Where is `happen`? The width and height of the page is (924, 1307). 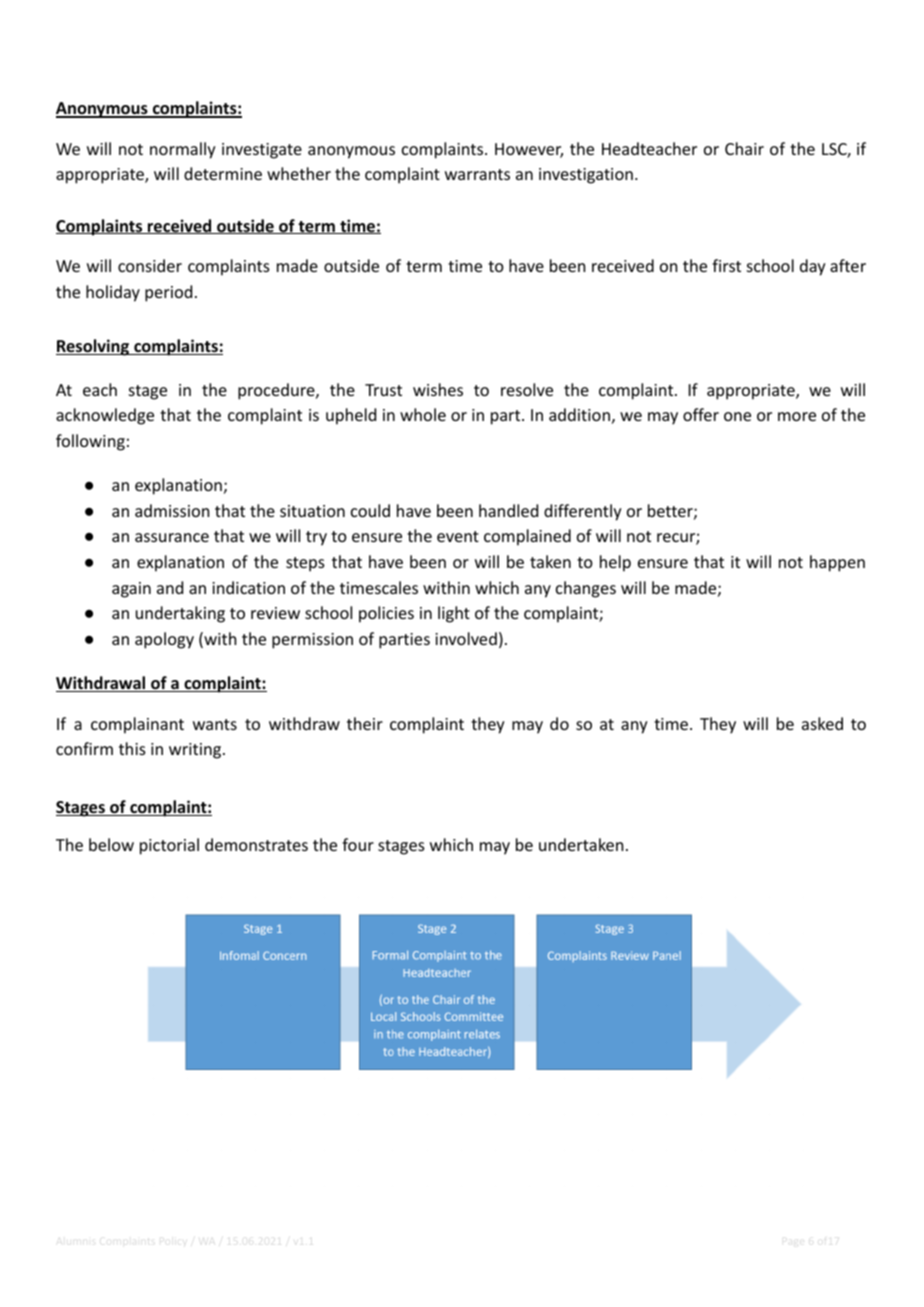 happen is located at coordinates (837, 563).
